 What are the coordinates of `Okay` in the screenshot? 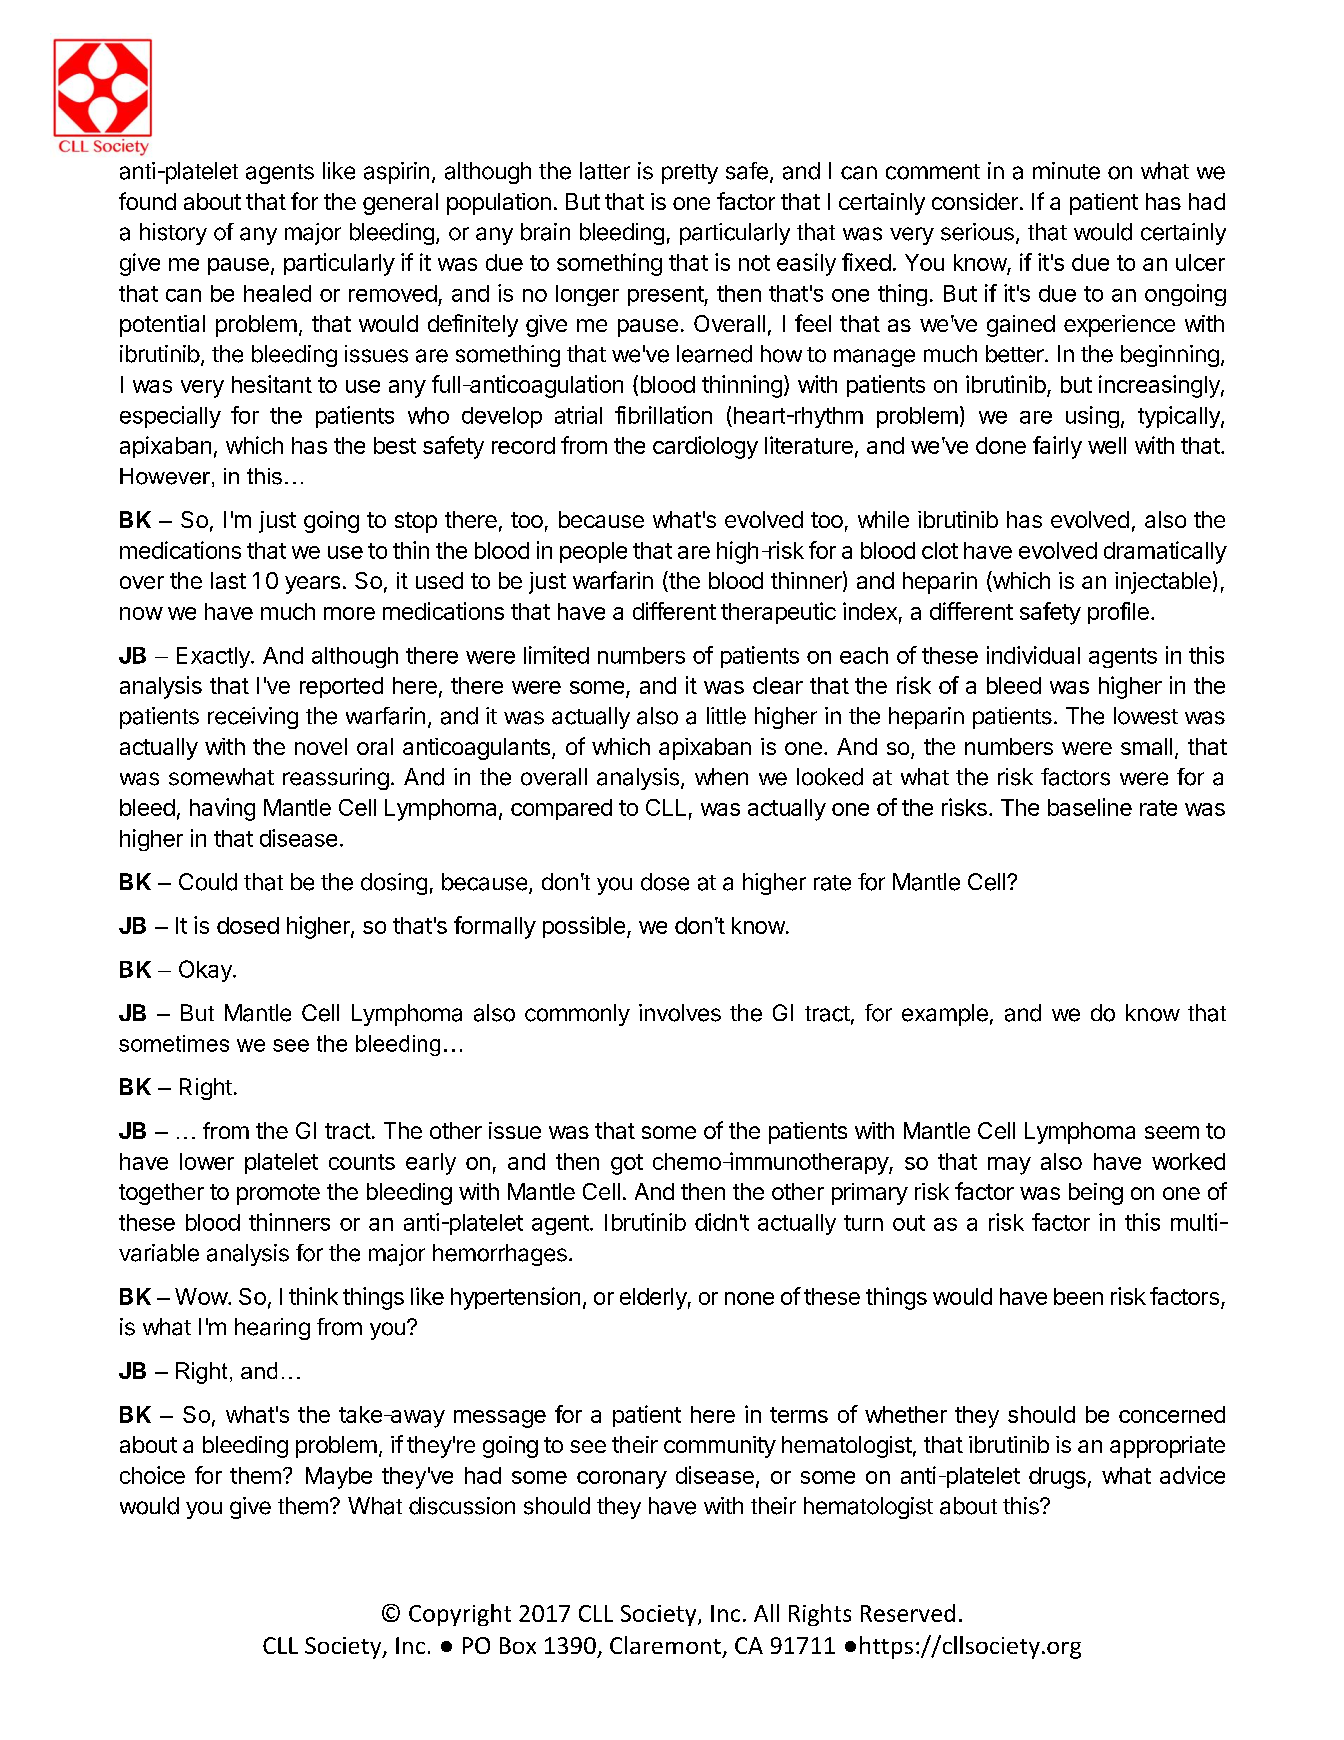 It's located at (206, 971).
